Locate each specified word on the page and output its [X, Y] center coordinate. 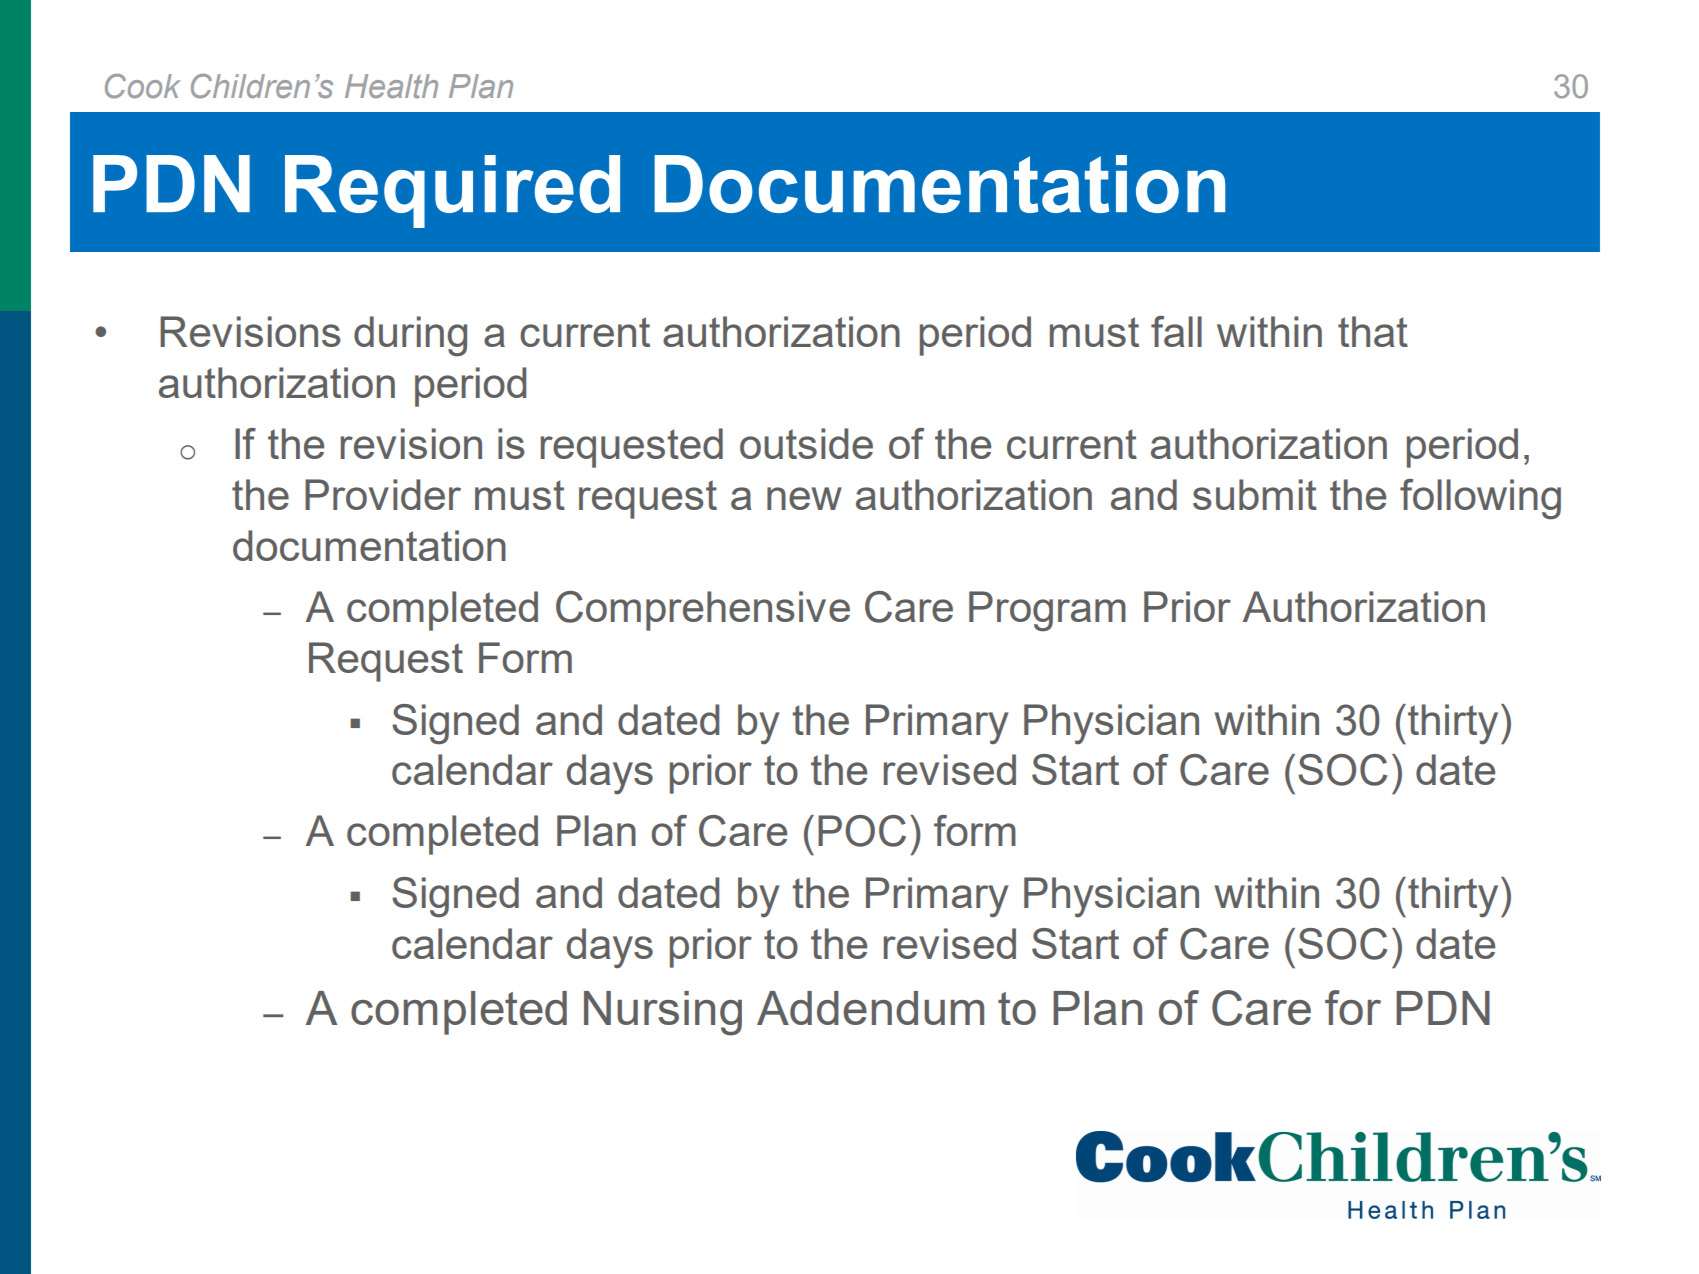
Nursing [663, 1013]
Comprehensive [703, 611]
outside [806, 443]
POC [862, 831]
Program [1047, 611]
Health [391, 86]
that [1373, 331]
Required [452, 191]
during [410, 336]
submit [1255, 494]
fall [1176, 331]
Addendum [870, 1008]
